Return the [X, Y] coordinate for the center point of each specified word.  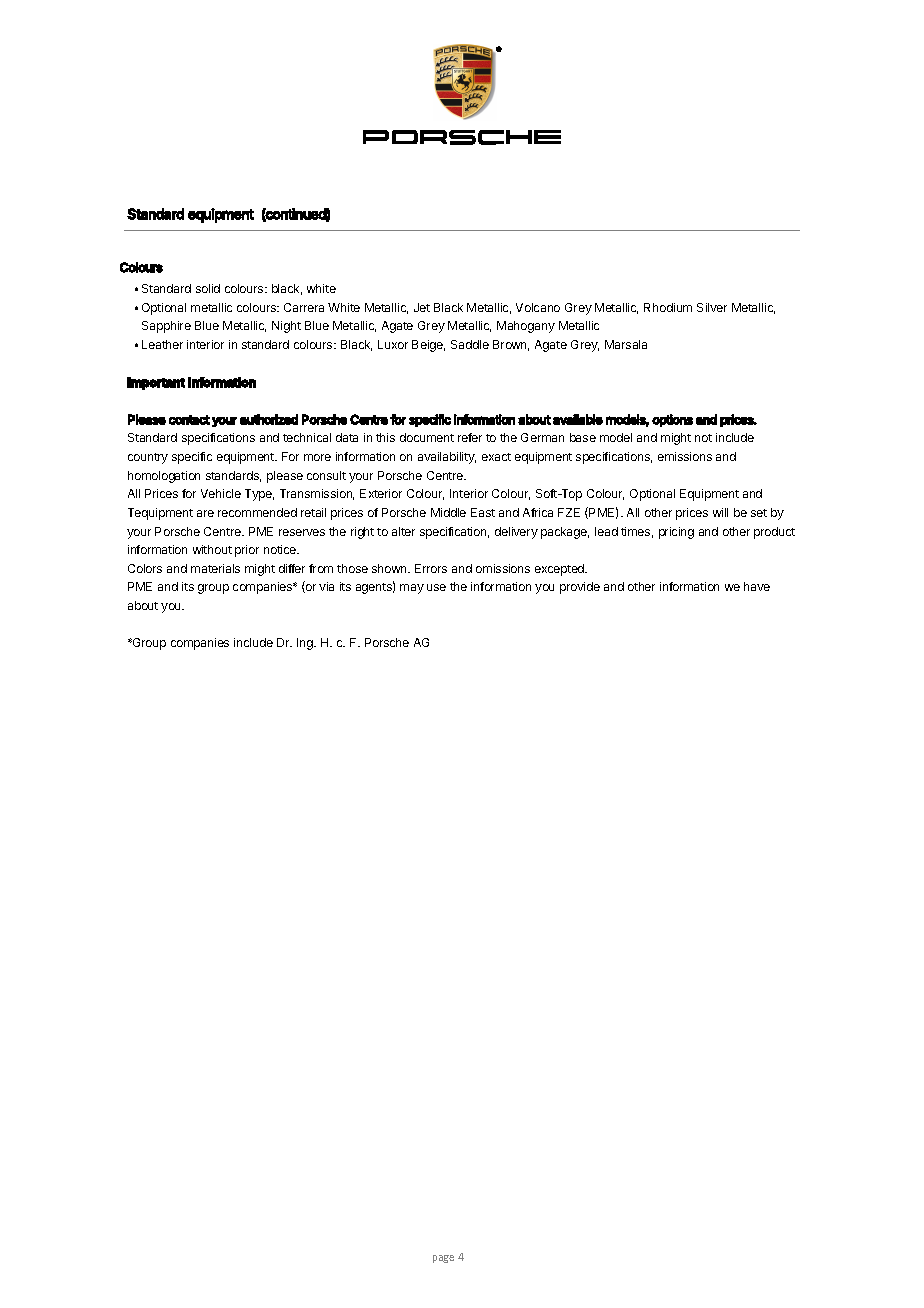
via [326, 586]
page [443, 1259]
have [757, 586]
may [412, 589]
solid [208, 288]
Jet [422, 307]
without [212, 549]
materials [215, 568]
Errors [431, 568]
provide [580, 588]
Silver [712, 307]
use [436, 587]
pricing [676, 533]
